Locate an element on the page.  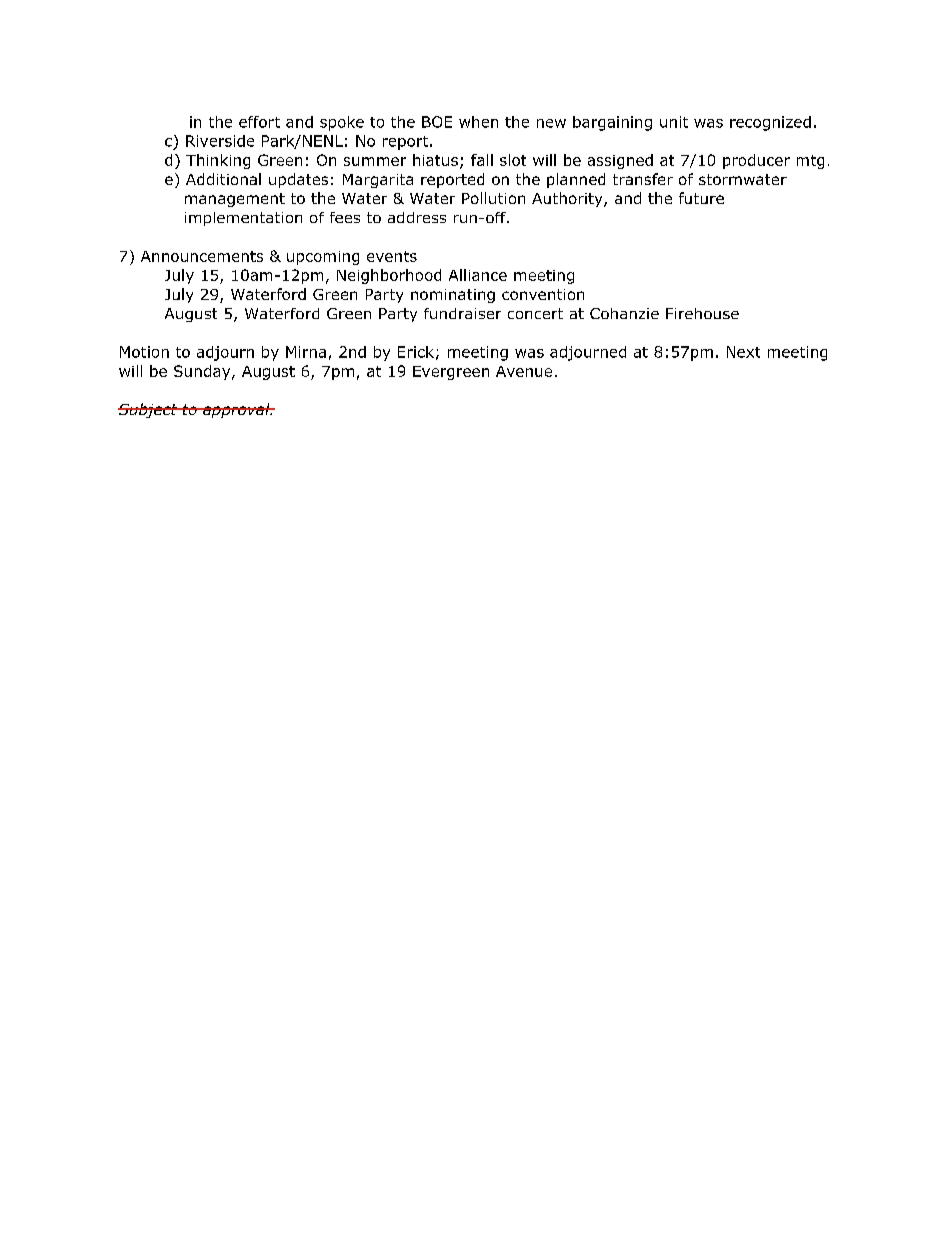
Riverside is located at coordinates (220, 141).
